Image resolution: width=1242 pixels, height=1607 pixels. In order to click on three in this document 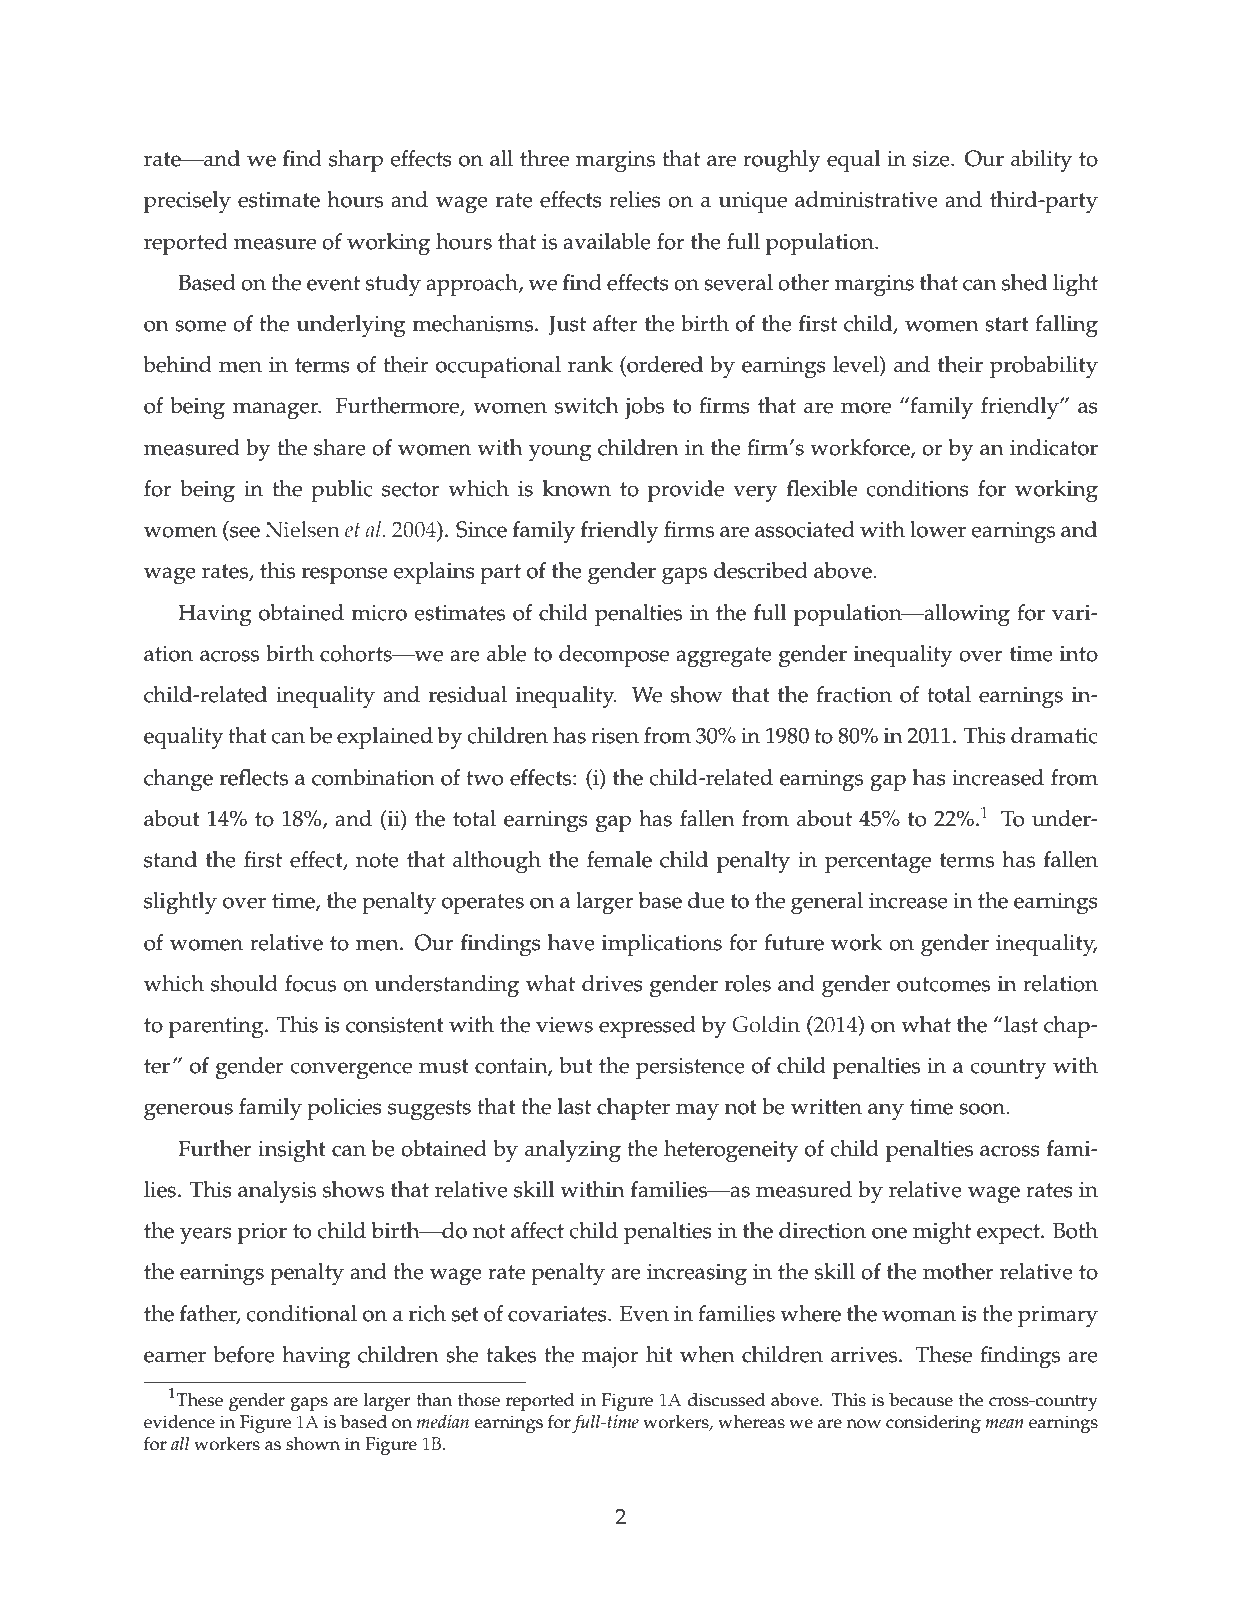, I will do `click(544, 158)`.
